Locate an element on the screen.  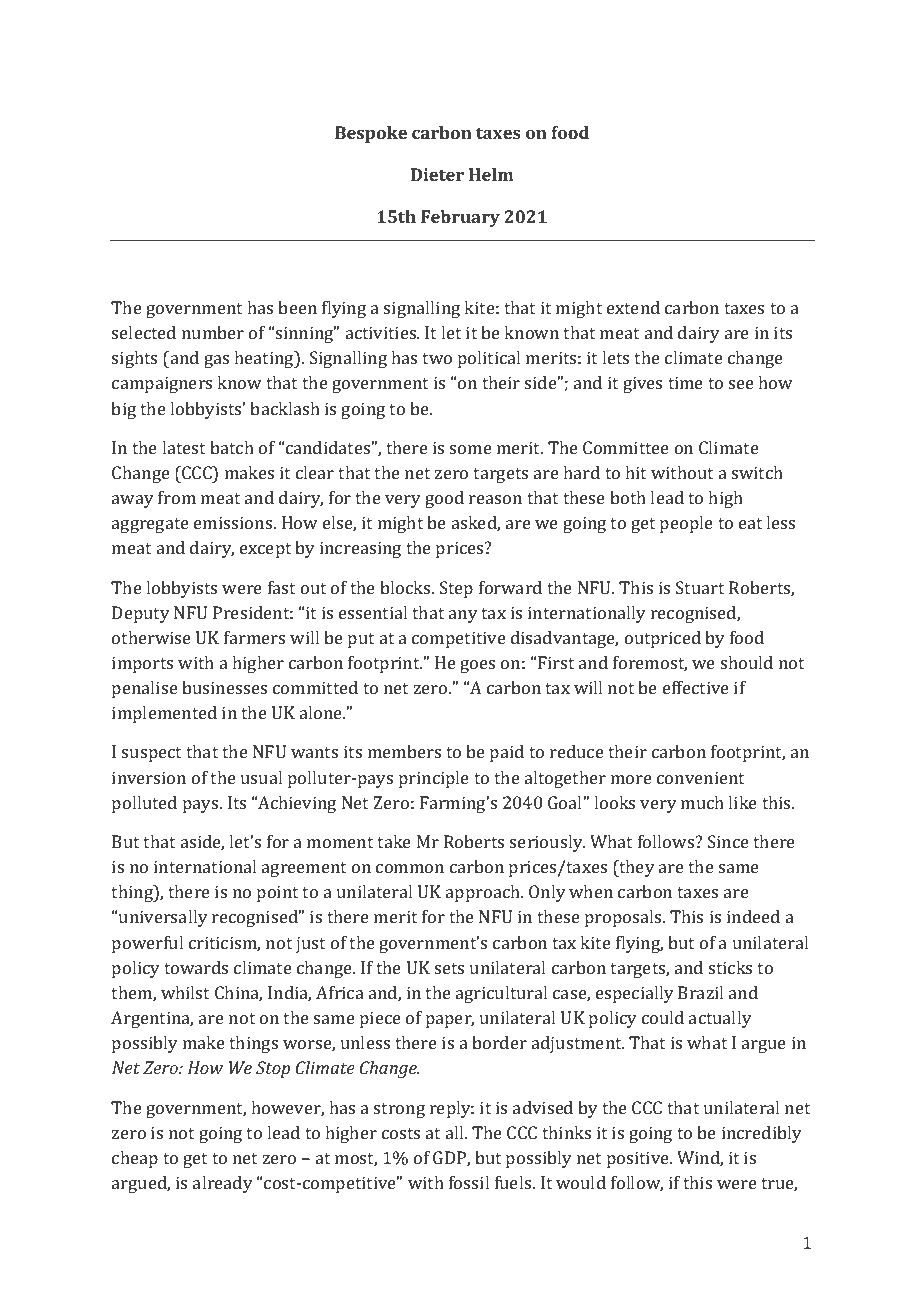
two is located at coordinates (437, 358).
